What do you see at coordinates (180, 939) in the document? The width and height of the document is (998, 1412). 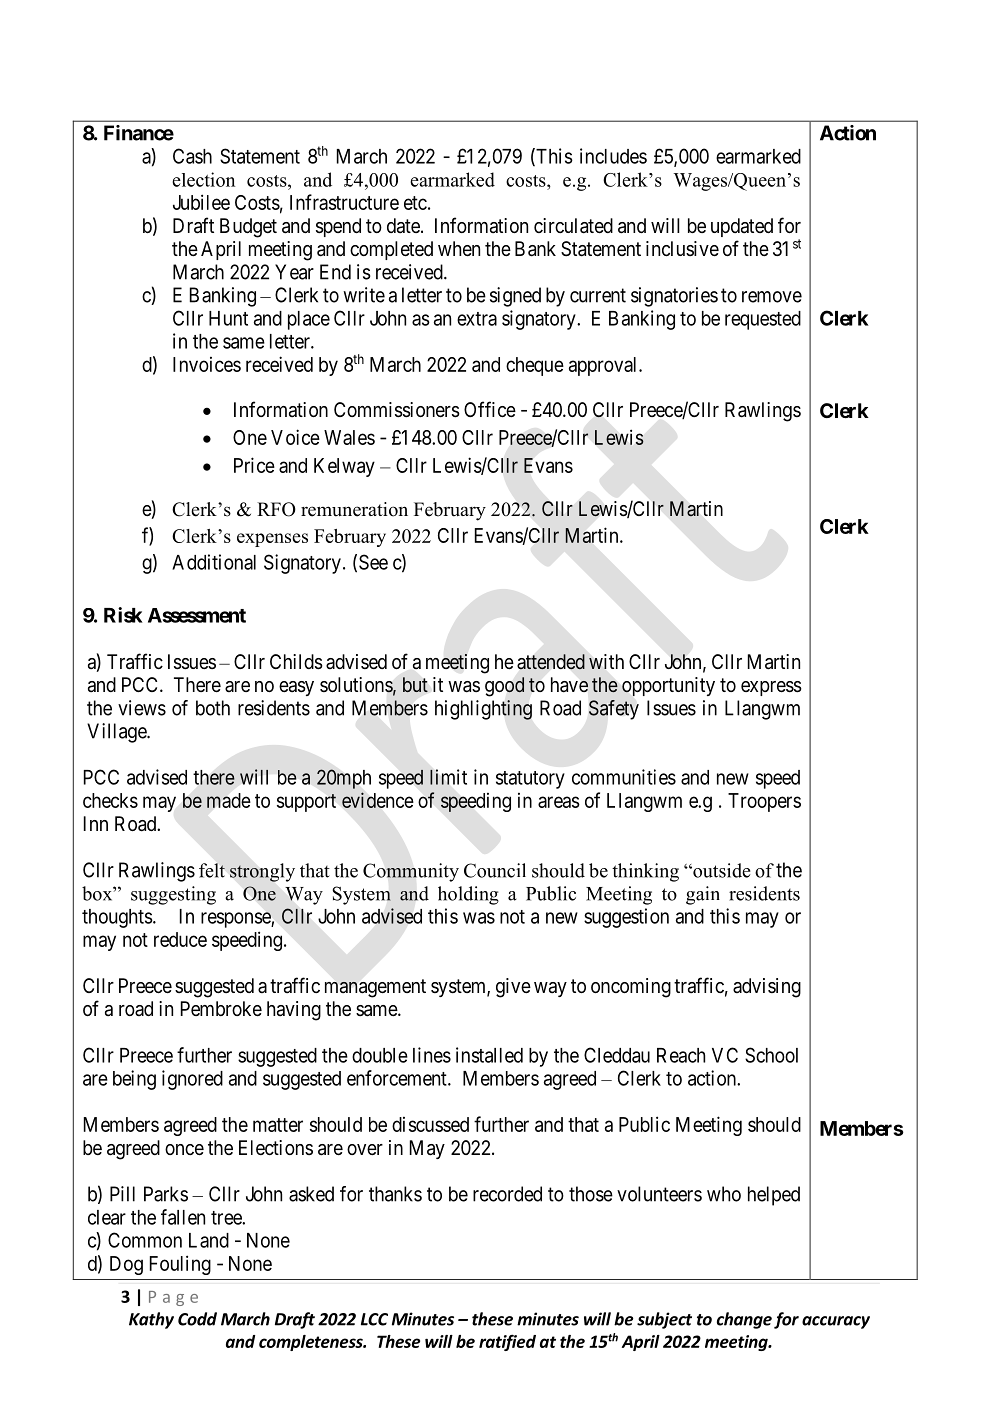 I see `reduce` at bounding box center [180, 939].
